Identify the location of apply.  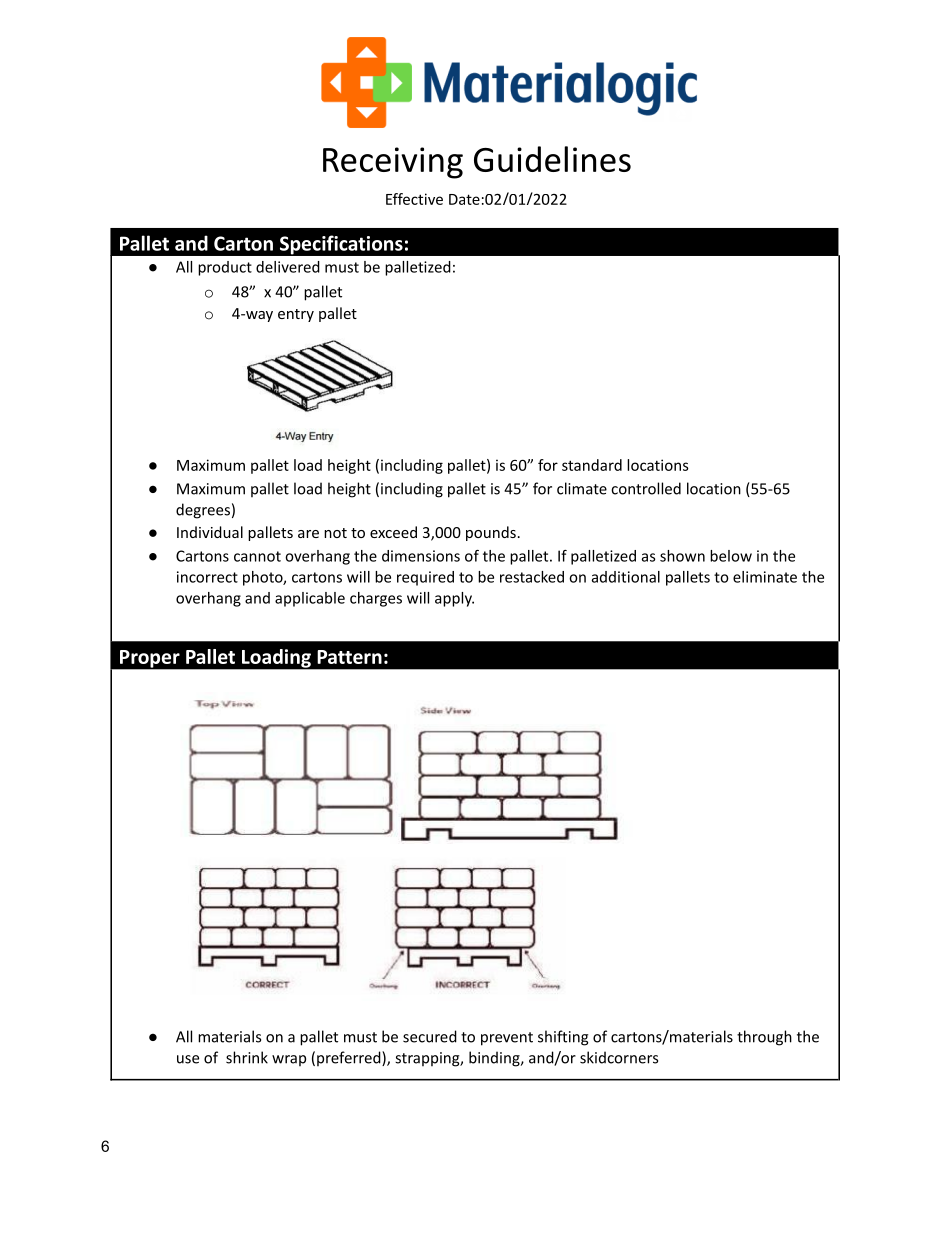
(454, 599).
